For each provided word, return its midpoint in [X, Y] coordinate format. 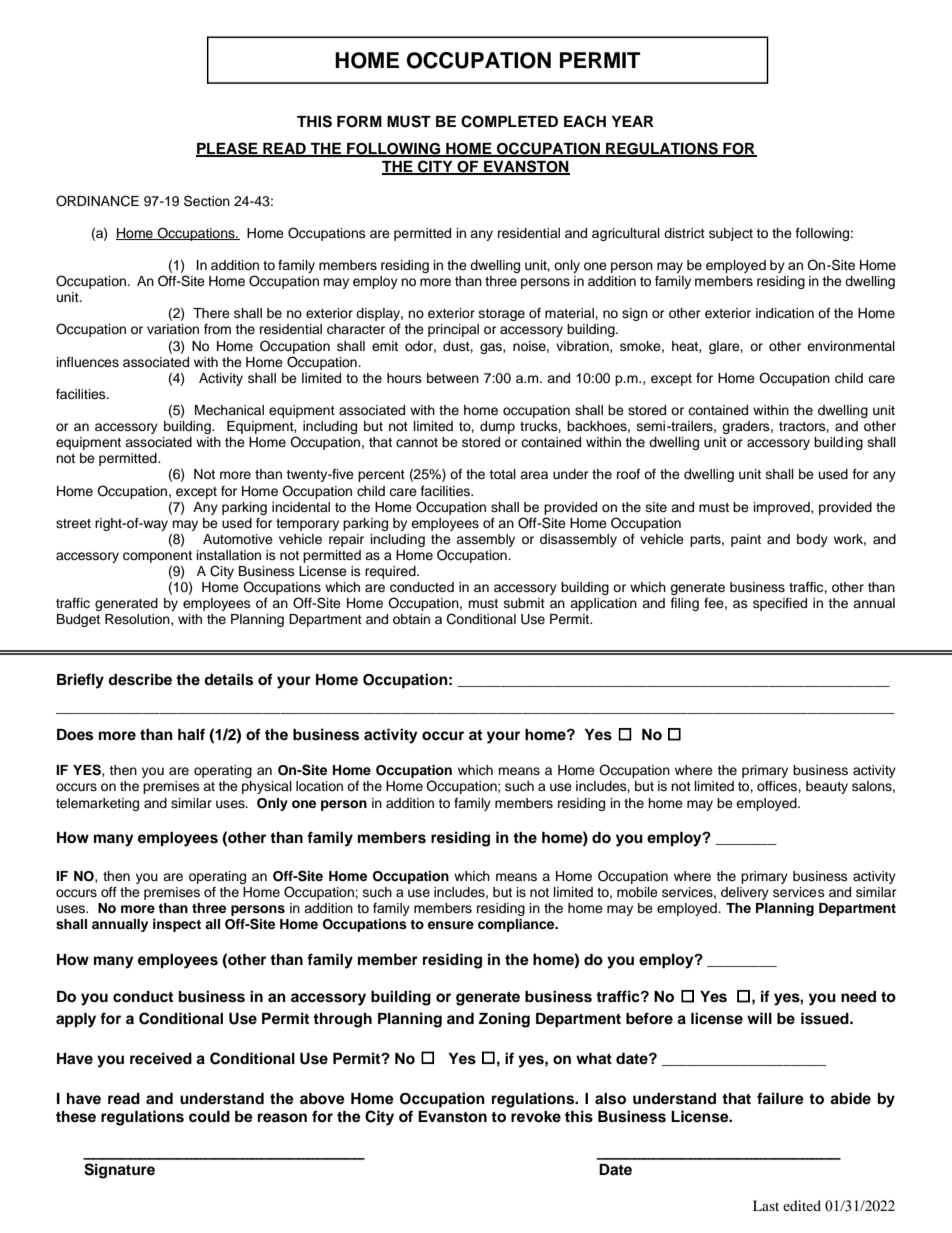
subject [731, 234]
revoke [536, 1117]
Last [766, 1205]
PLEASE [228, 149]
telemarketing [97, 804]
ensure [451, 925]
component [157, 557]
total [502, 474]
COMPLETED [509, 121]
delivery [745, 893]
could [209, 1116]
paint [746, 540]
